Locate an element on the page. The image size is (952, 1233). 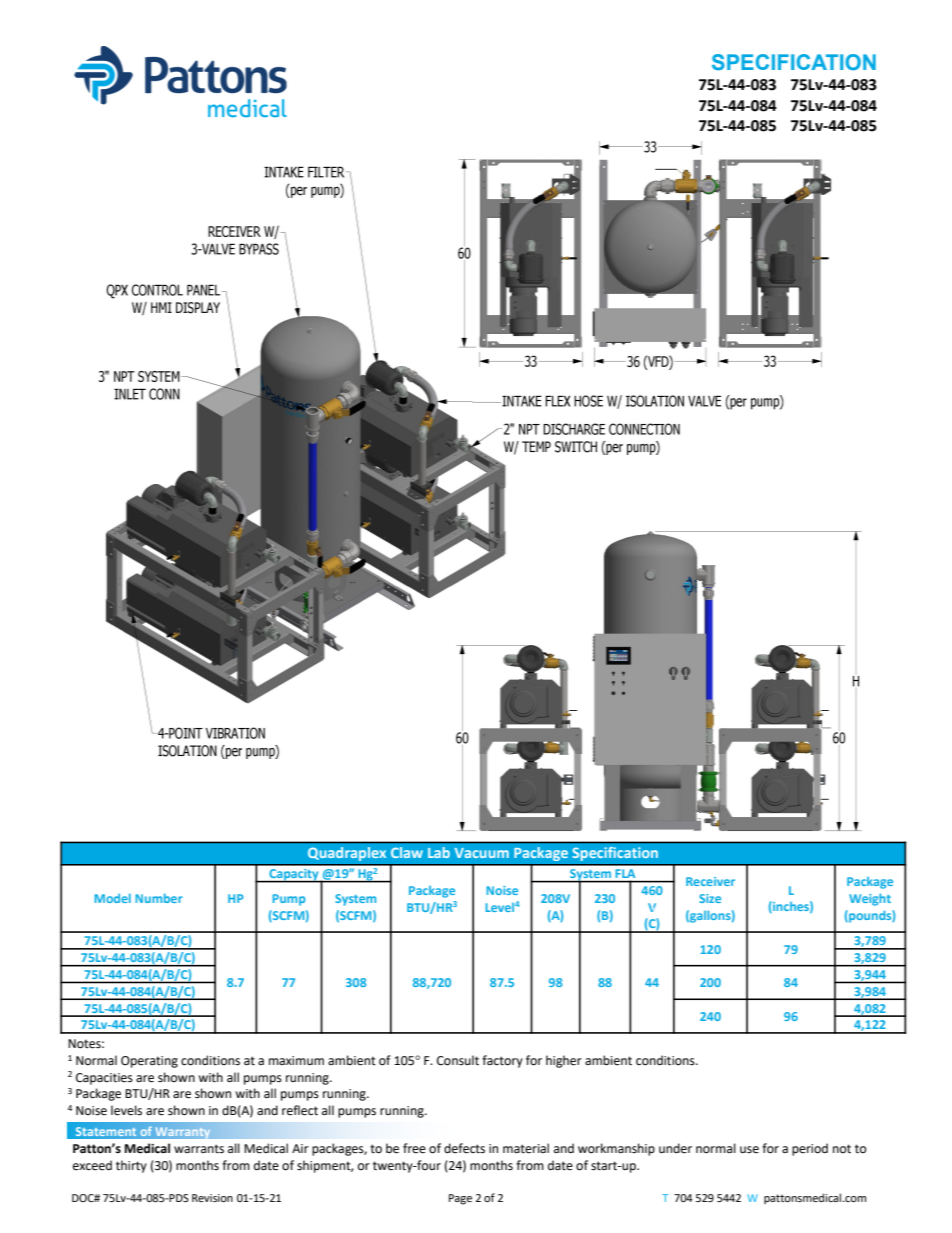
Model is located at coordinates (112, 898).
